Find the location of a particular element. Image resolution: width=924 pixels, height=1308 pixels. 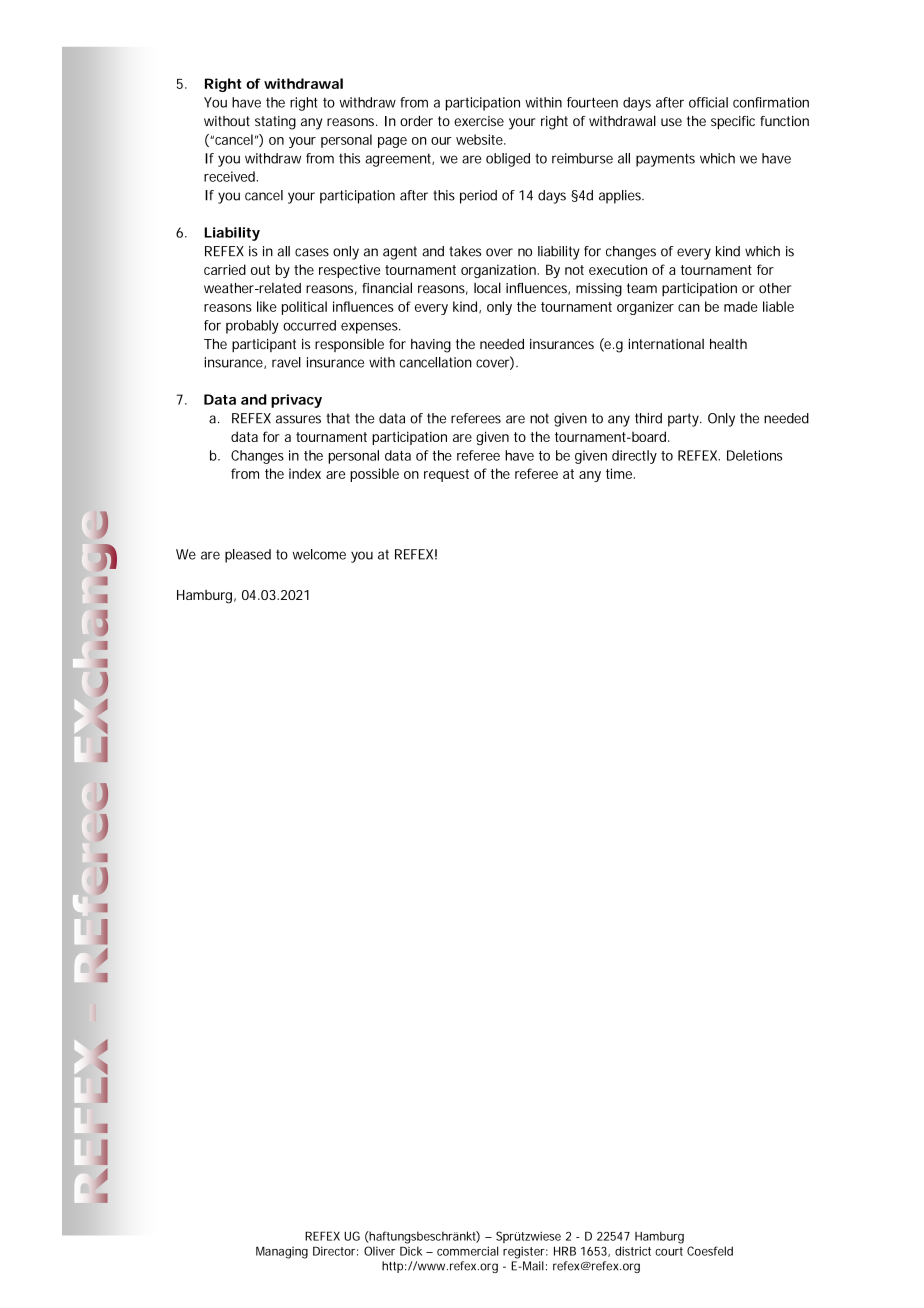

commercial is located at coordinates (467, 1251).
